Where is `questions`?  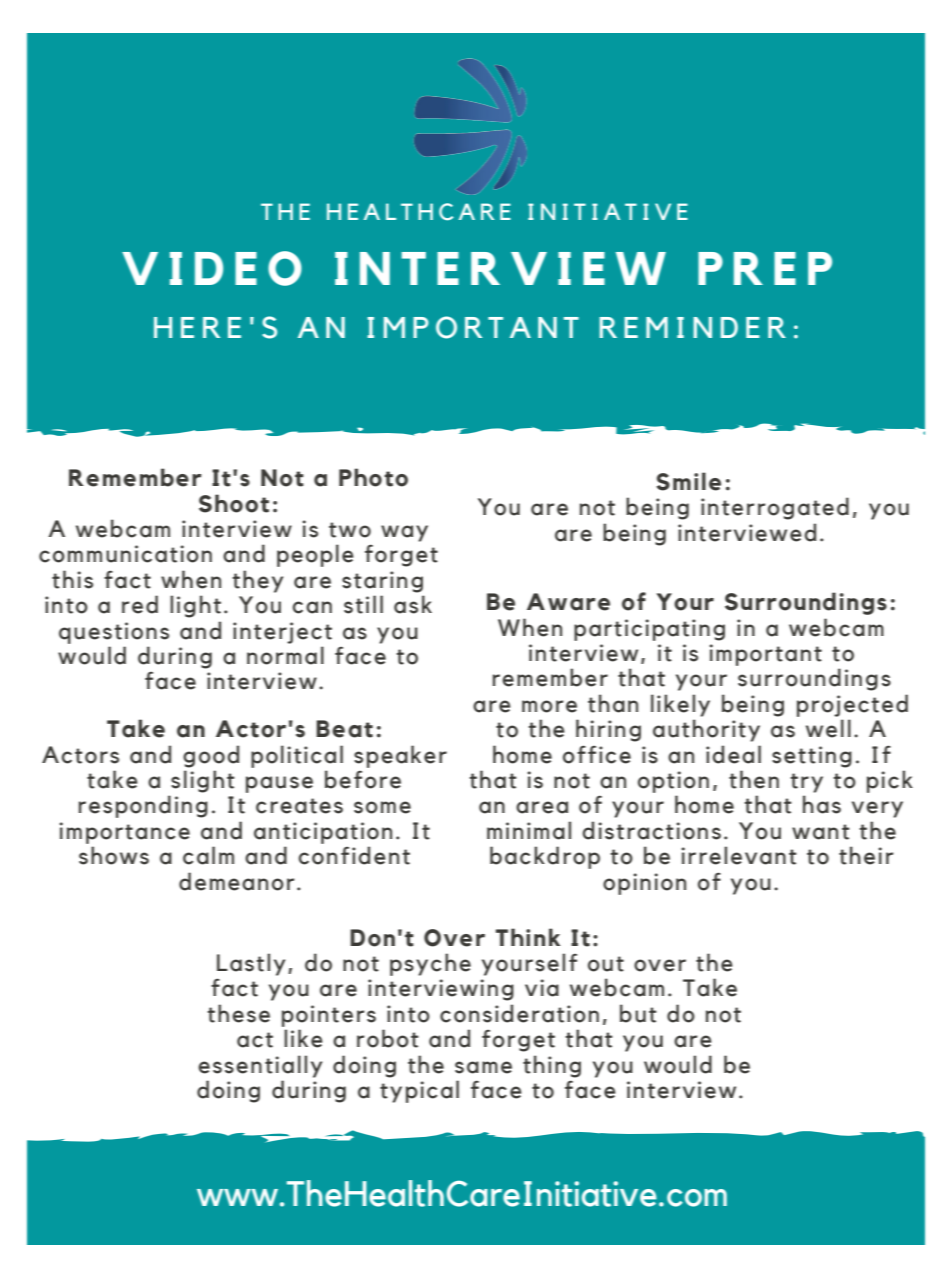
questions is located at coordinates (114, 633).
